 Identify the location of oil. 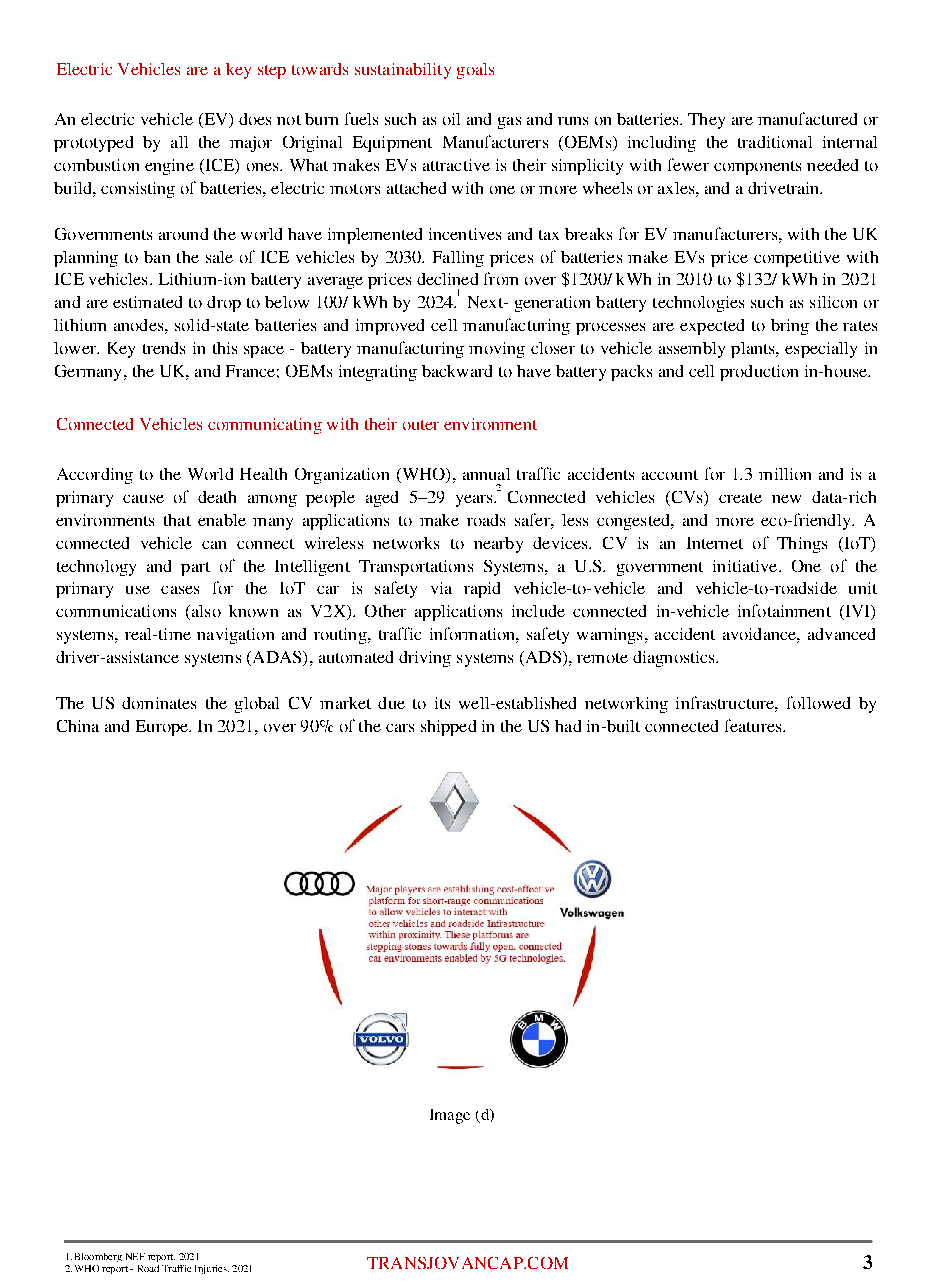
(451, 119).
